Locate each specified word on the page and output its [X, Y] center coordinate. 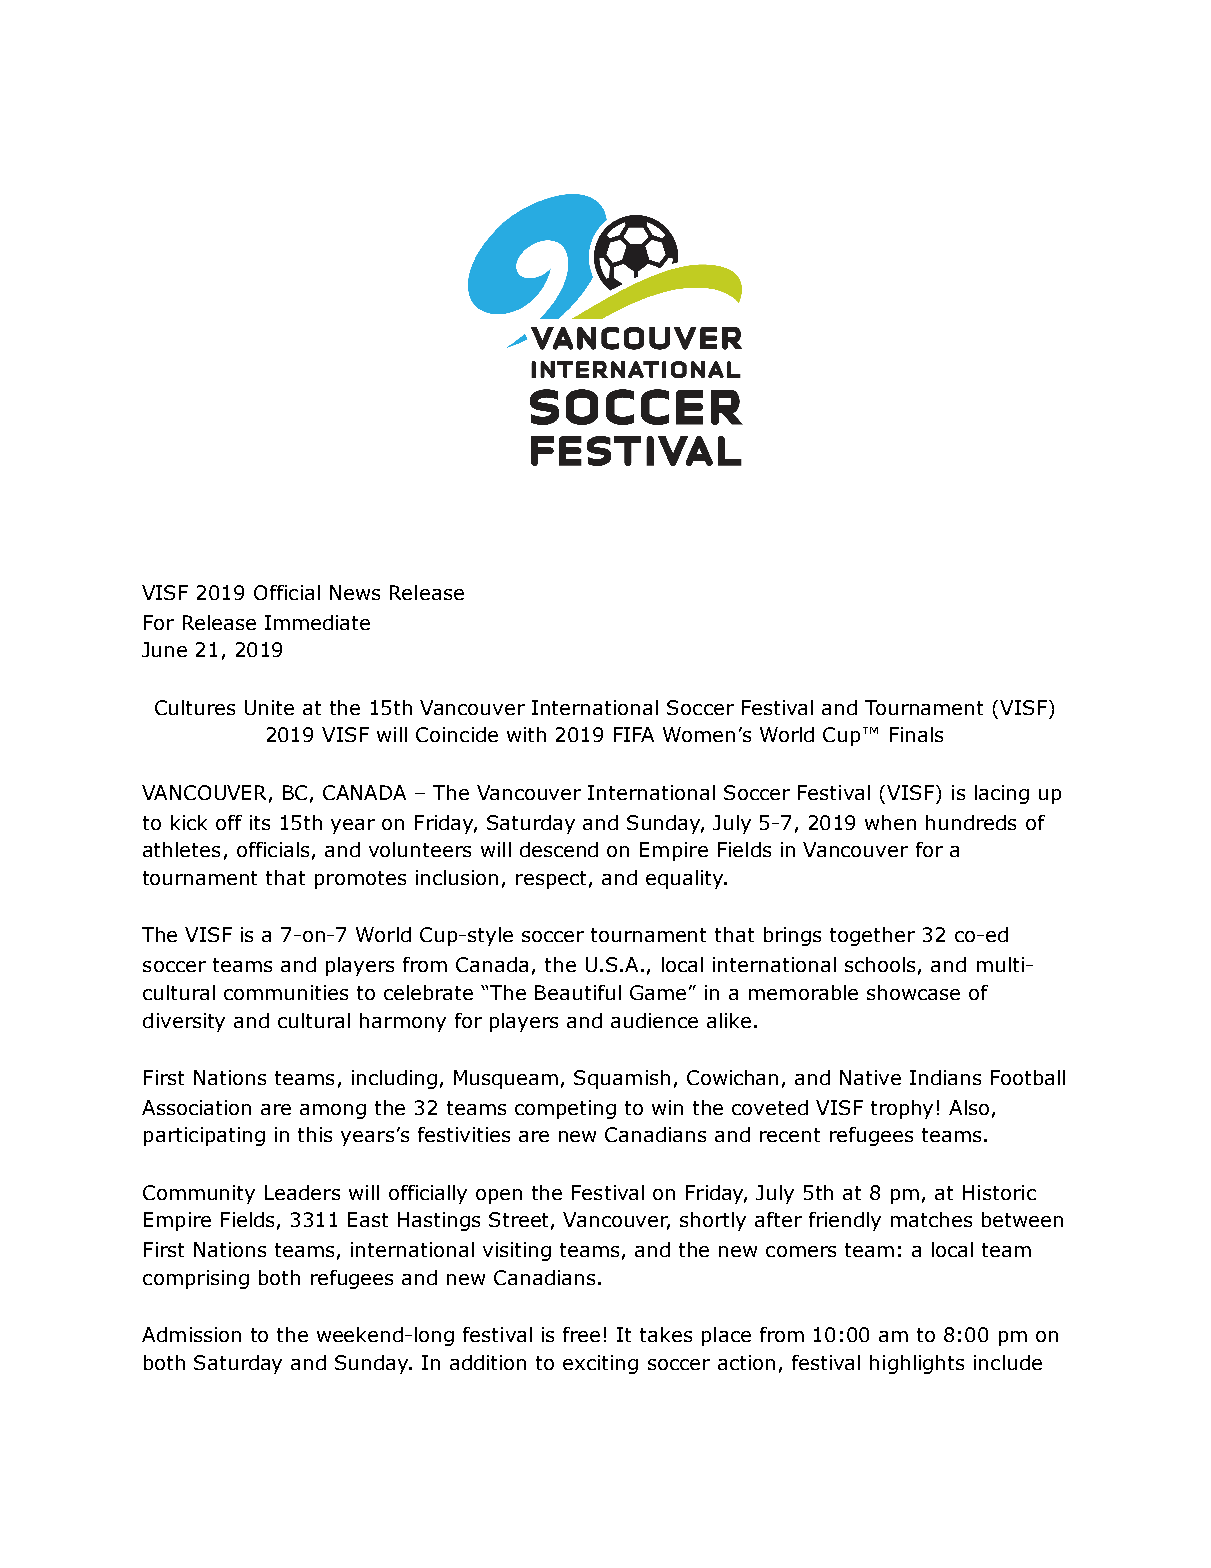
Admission [191, 1334]
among [333, 1111]
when [890, 822]
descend [559, 849]
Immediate [317, 622]
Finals [916, 734]
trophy [902, 1109]
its [260, 822]
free [581, 1334]
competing [565, 1109]
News [355, 592]
